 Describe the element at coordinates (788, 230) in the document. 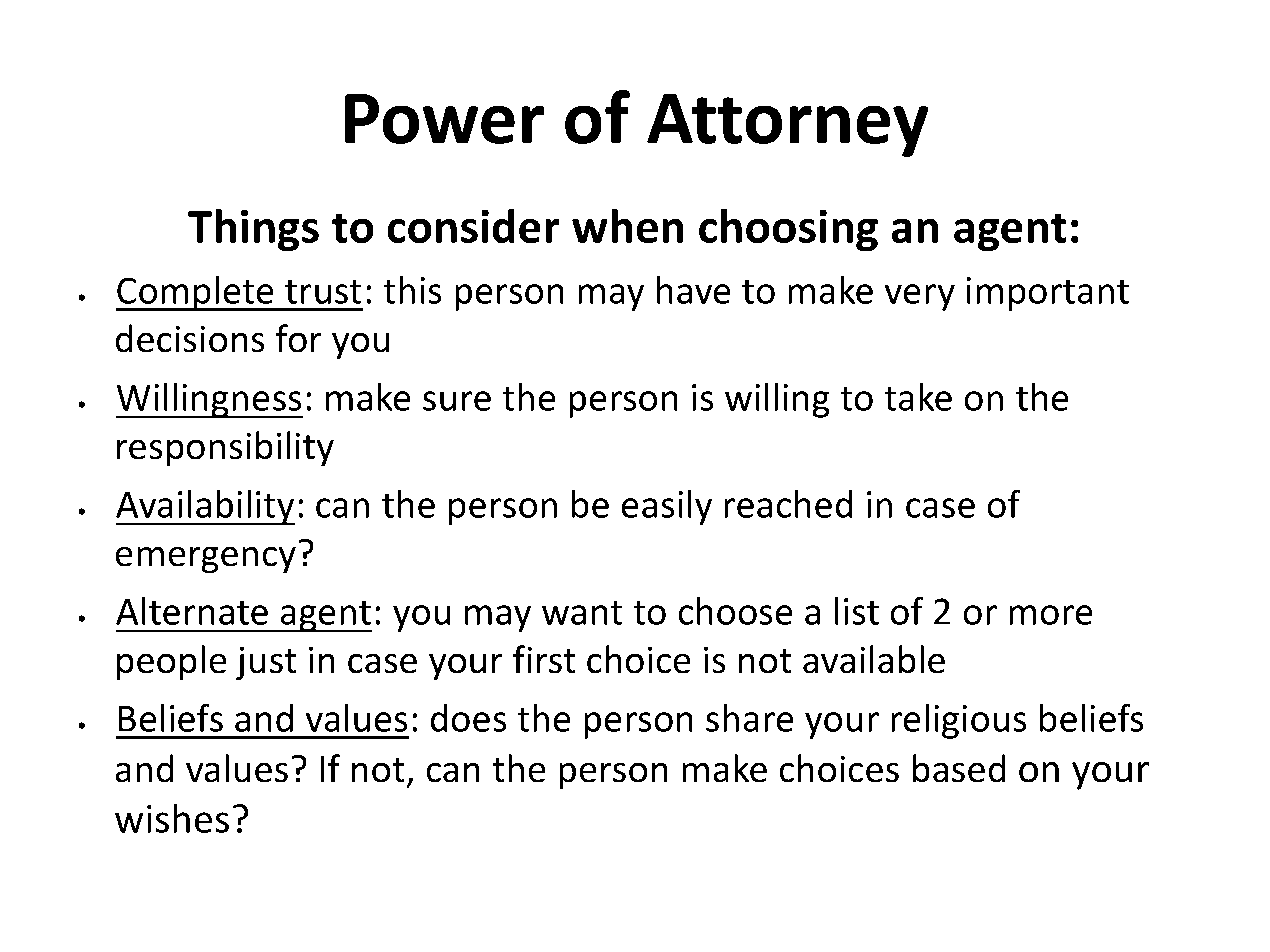

I see `choosing` at that location.
